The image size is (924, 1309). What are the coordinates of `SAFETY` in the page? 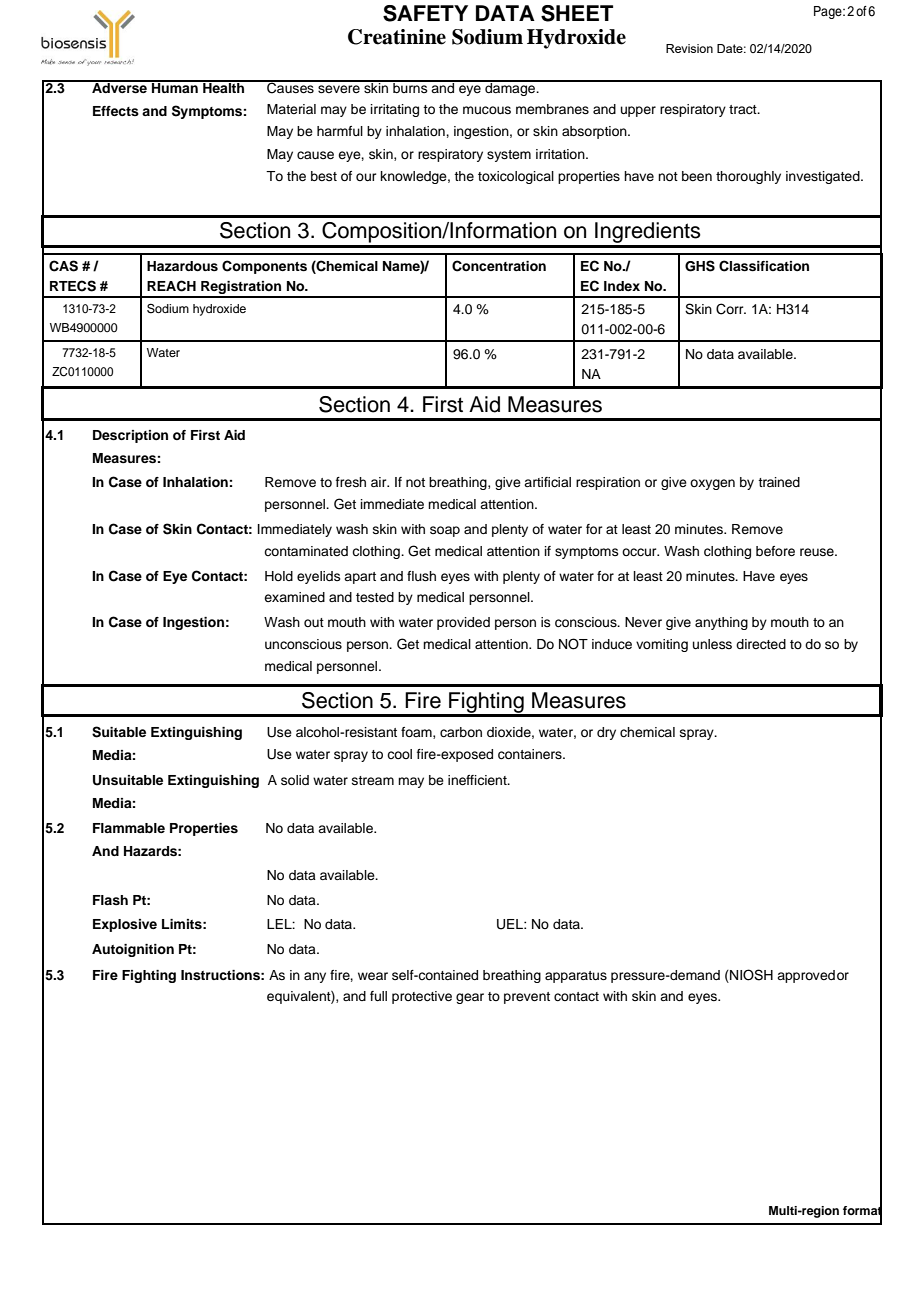 It's located at (425, 13).
